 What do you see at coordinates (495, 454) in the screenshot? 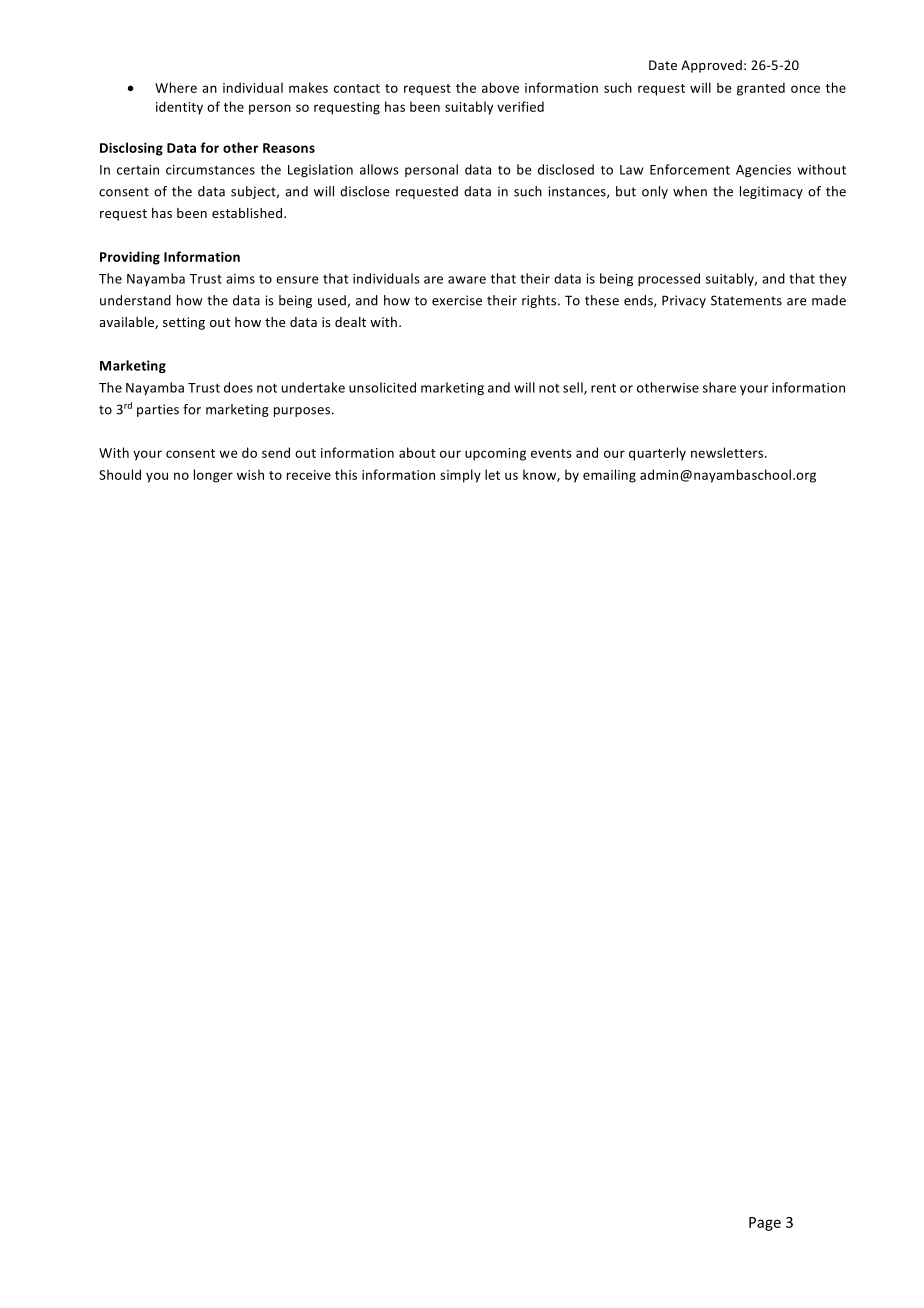
I see `upcoming` at bounding box center [495, 454].
